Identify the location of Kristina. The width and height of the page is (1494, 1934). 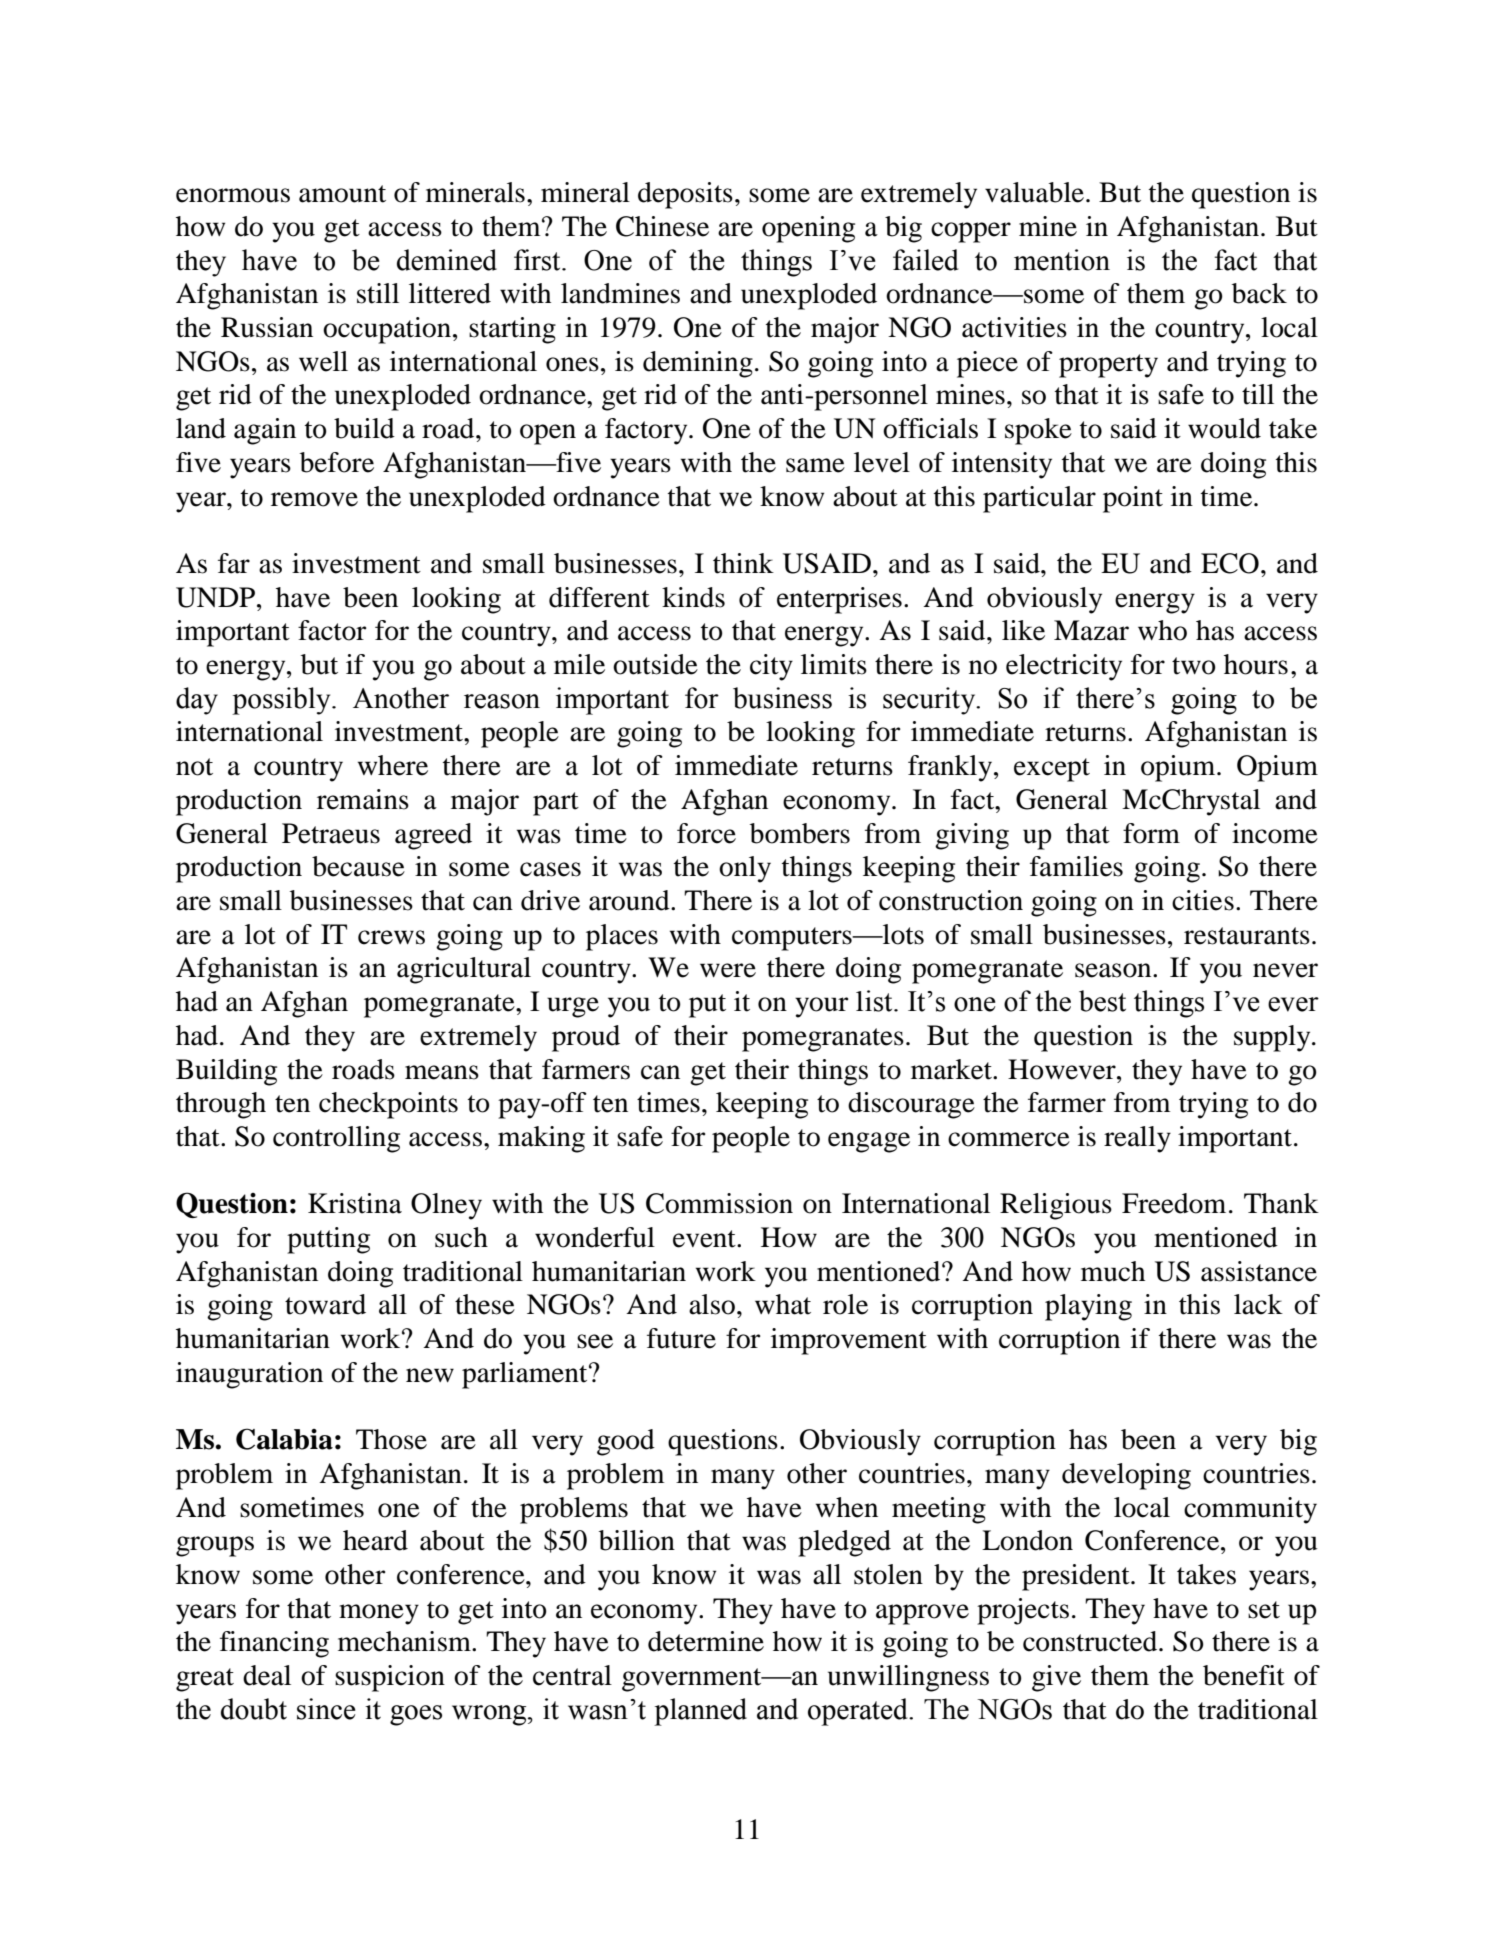
(355, 1203).
